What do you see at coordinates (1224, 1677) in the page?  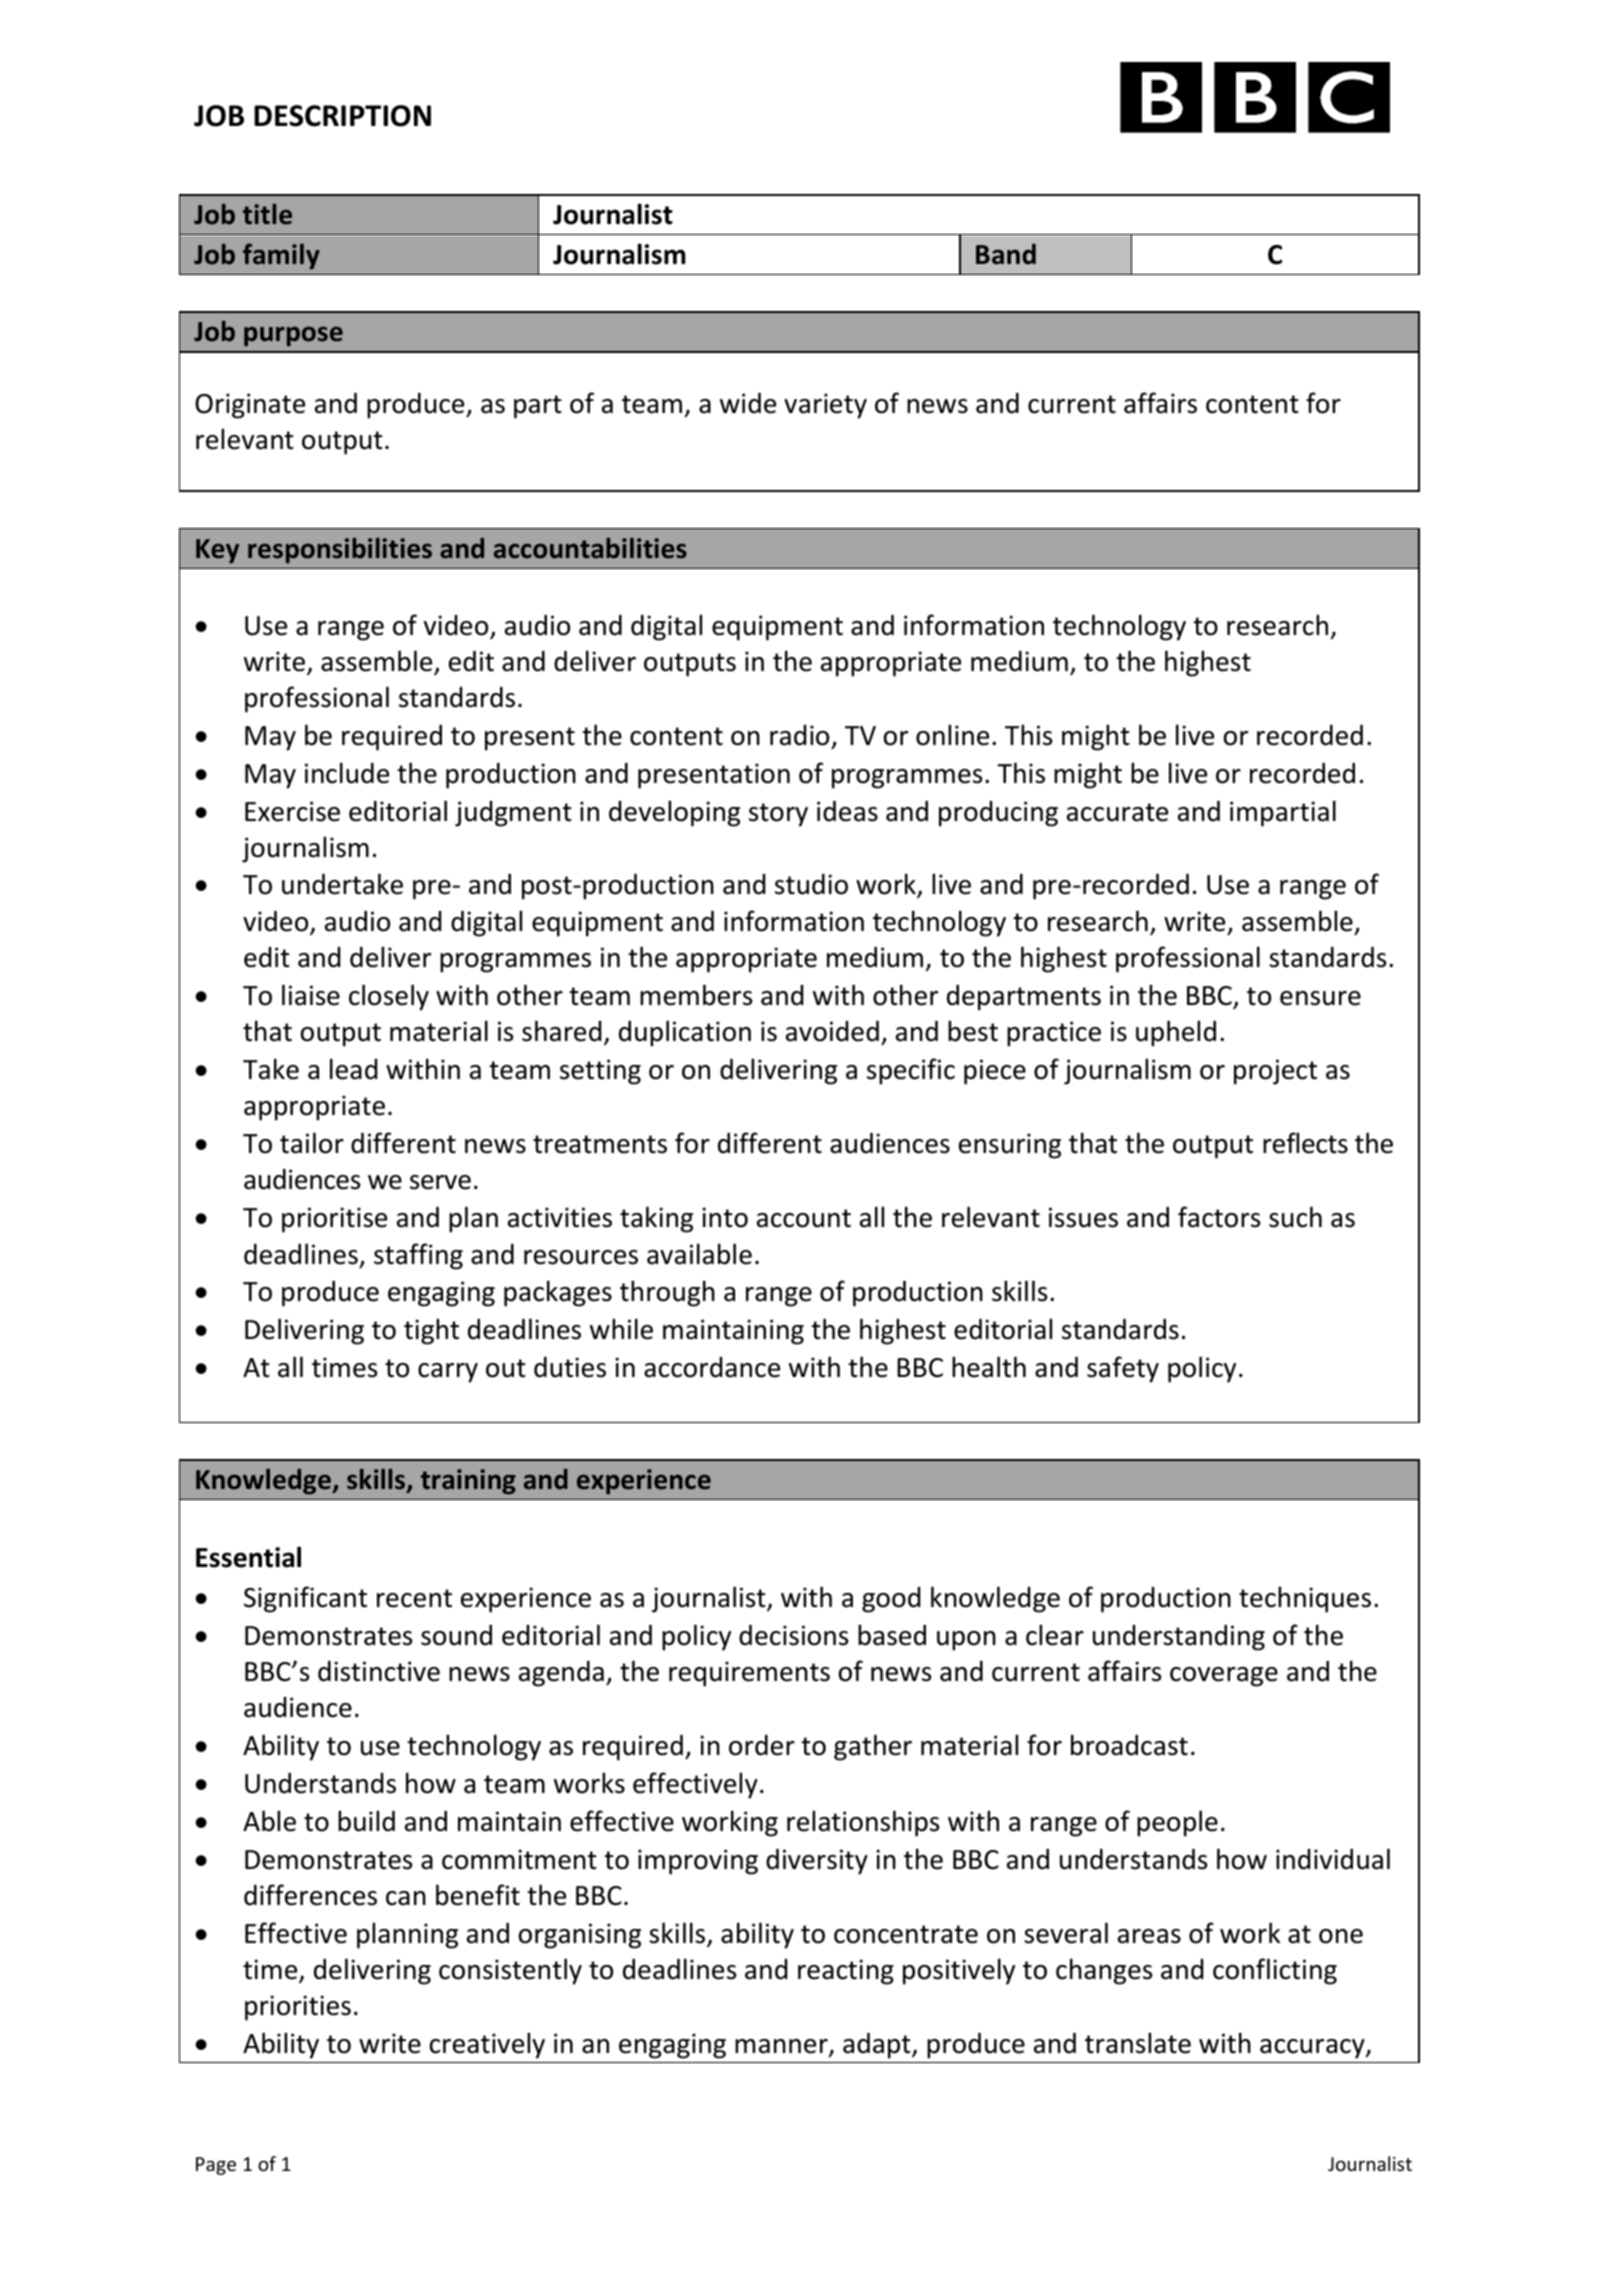 I see `coverage` at bounding box center [1224, 1677].
